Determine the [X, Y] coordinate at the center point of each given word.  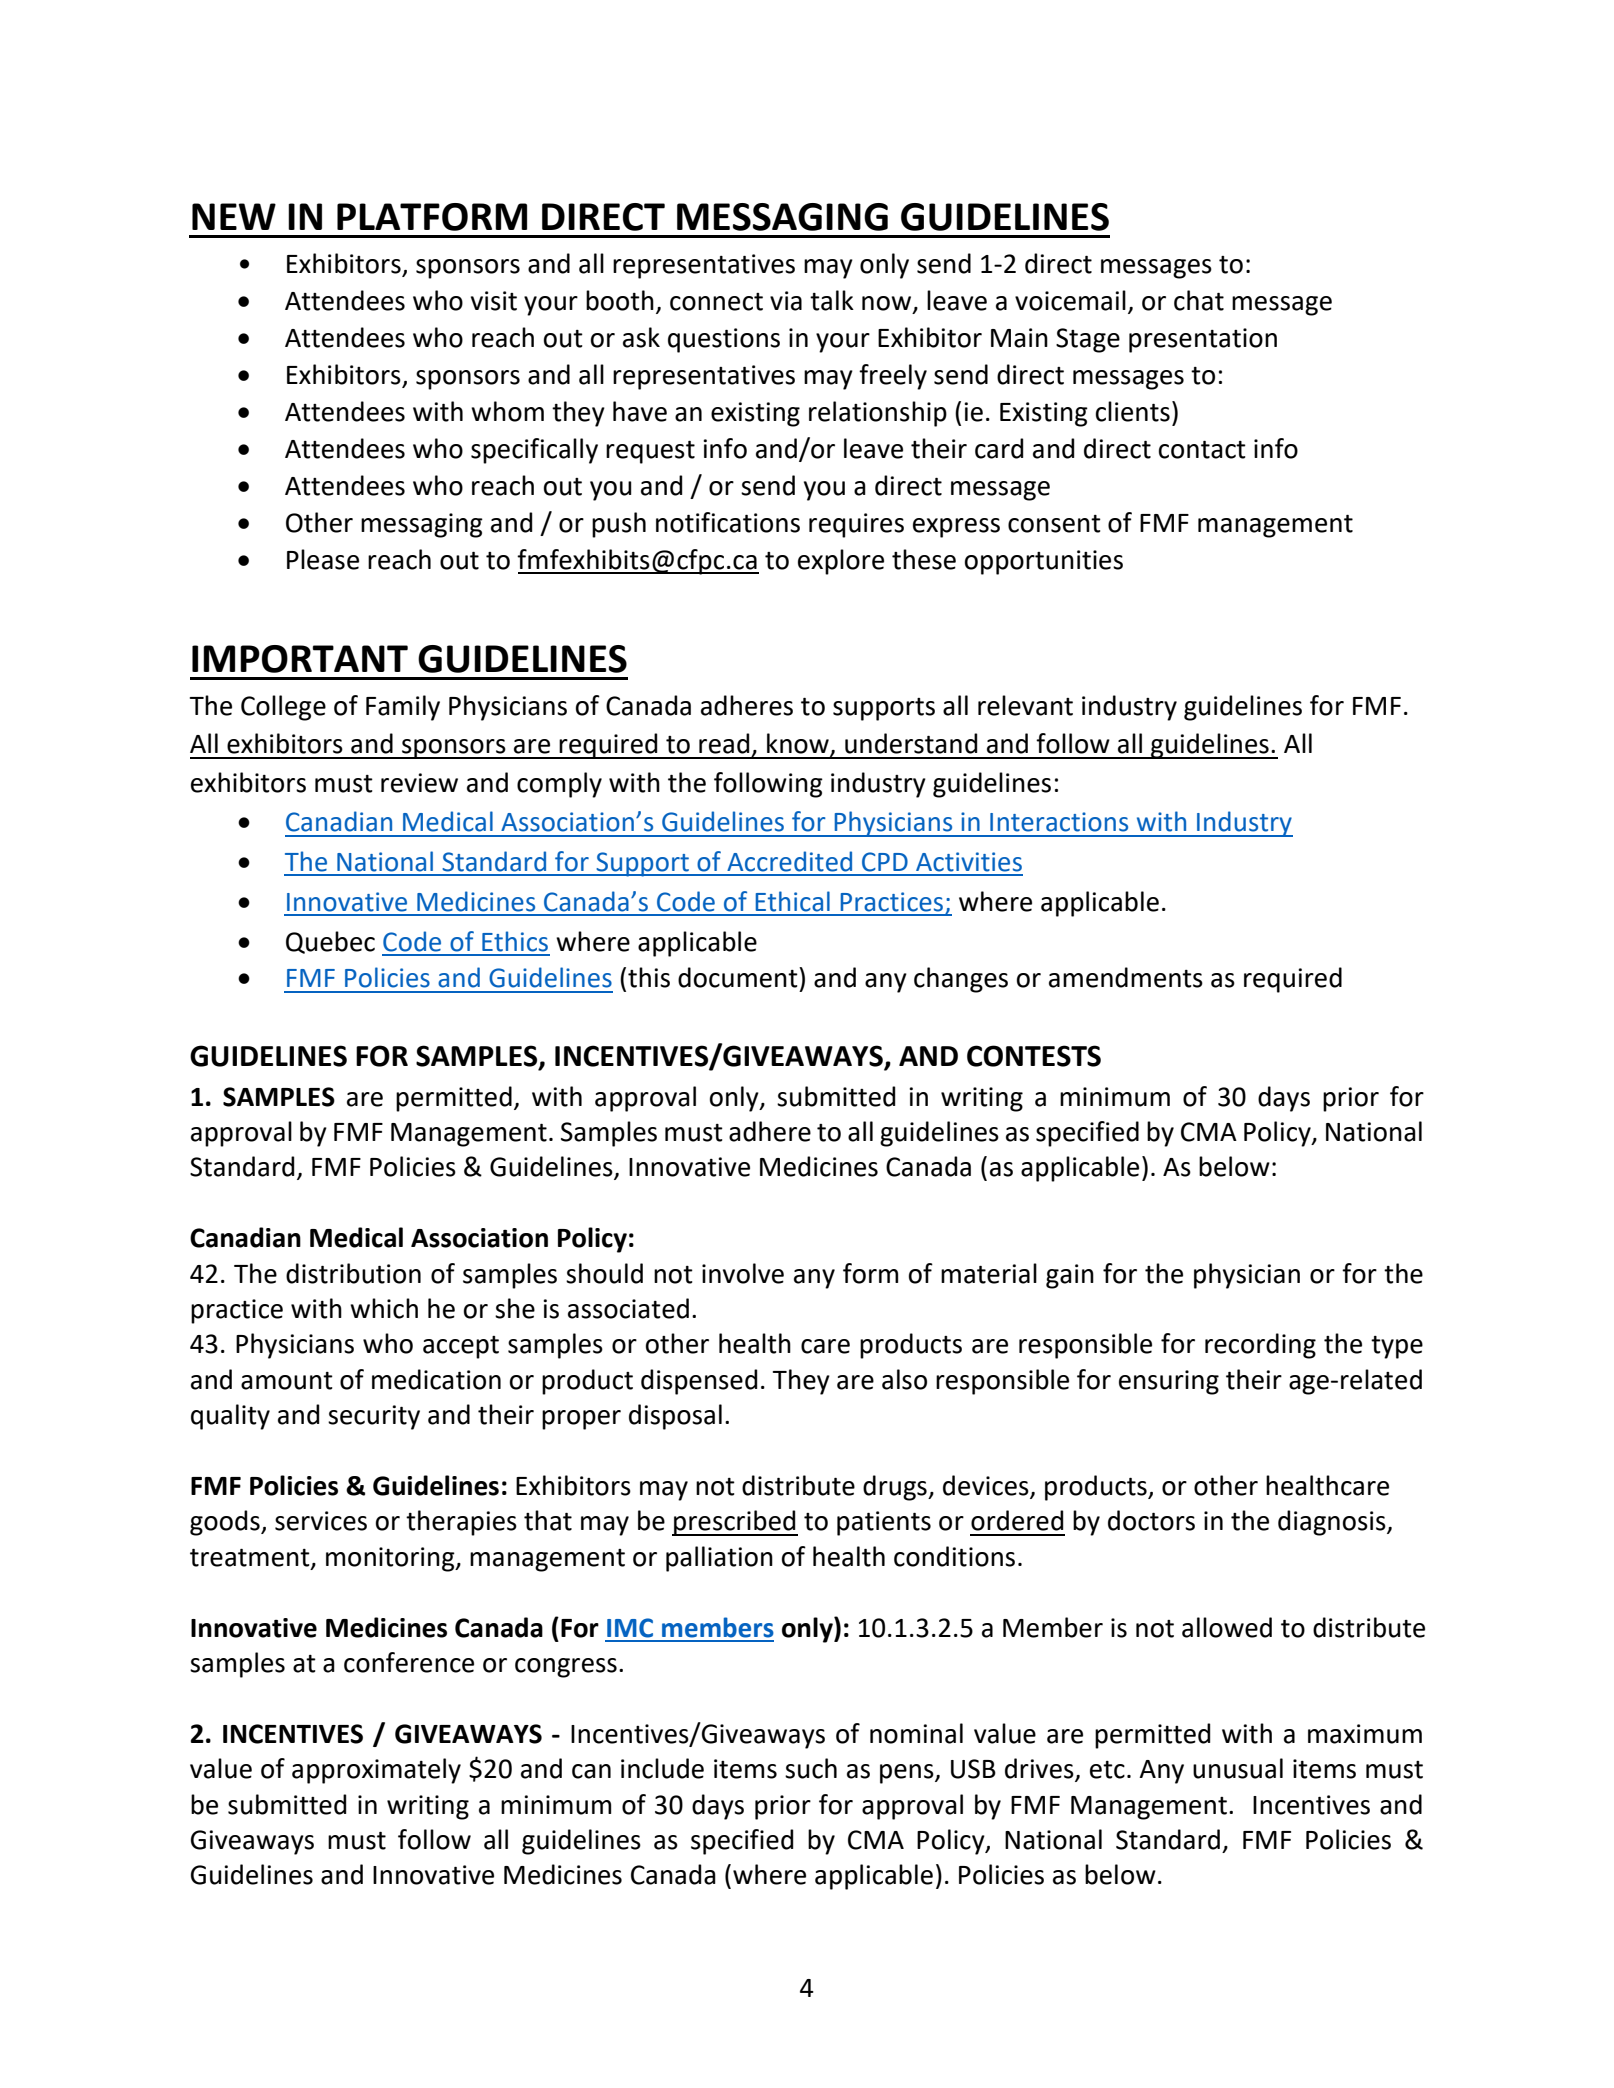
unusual [1238, 1768]
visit [494, 301]
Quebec [330, 942]
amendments [1126, 977]
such [811, 1768]
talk [832, 300]
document [739, 977]
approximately [376, 1771]
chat [1199, 300]
